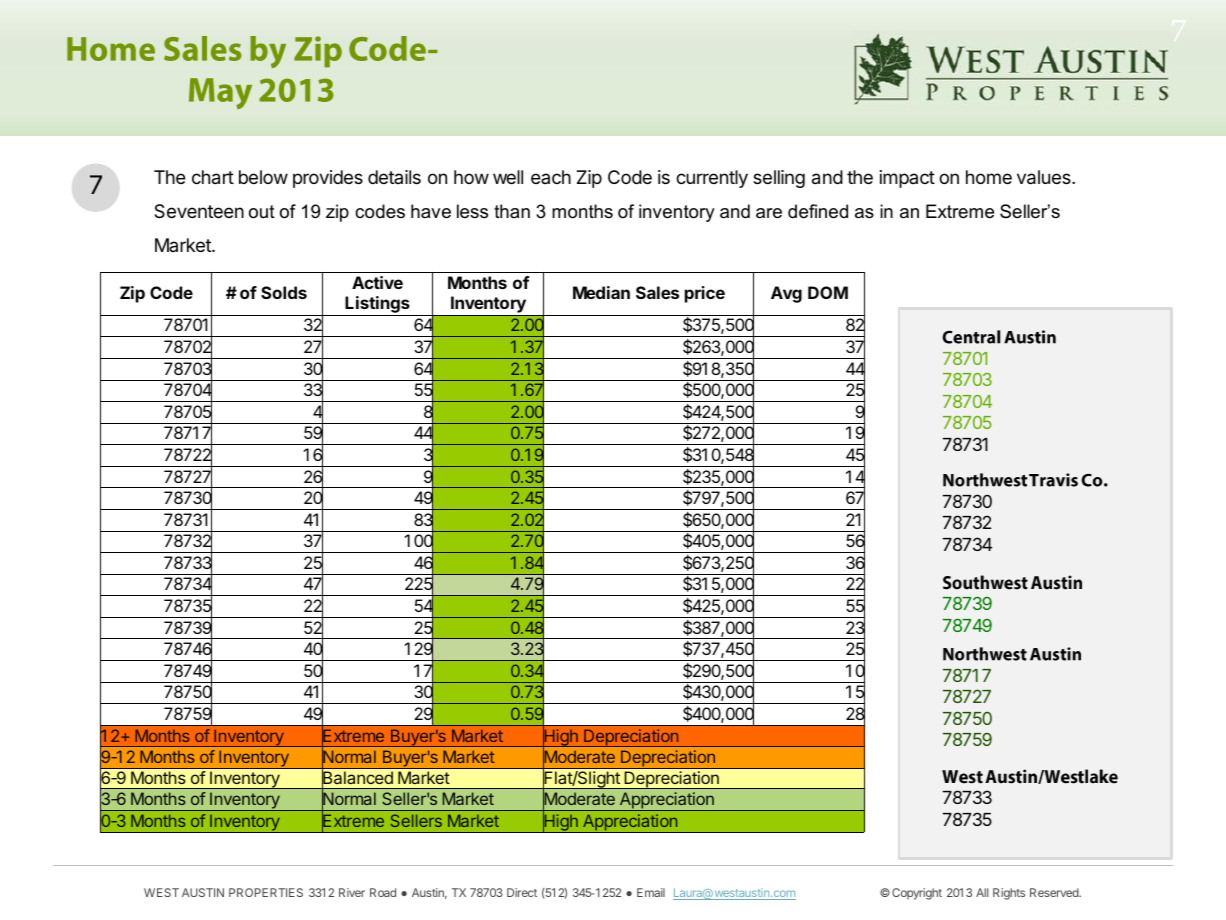 This screenshot has width=1226, height=920. What do you see at coordinates (982, 892) in the screenshot?
I see `All` at bounding box center [982, 892].
